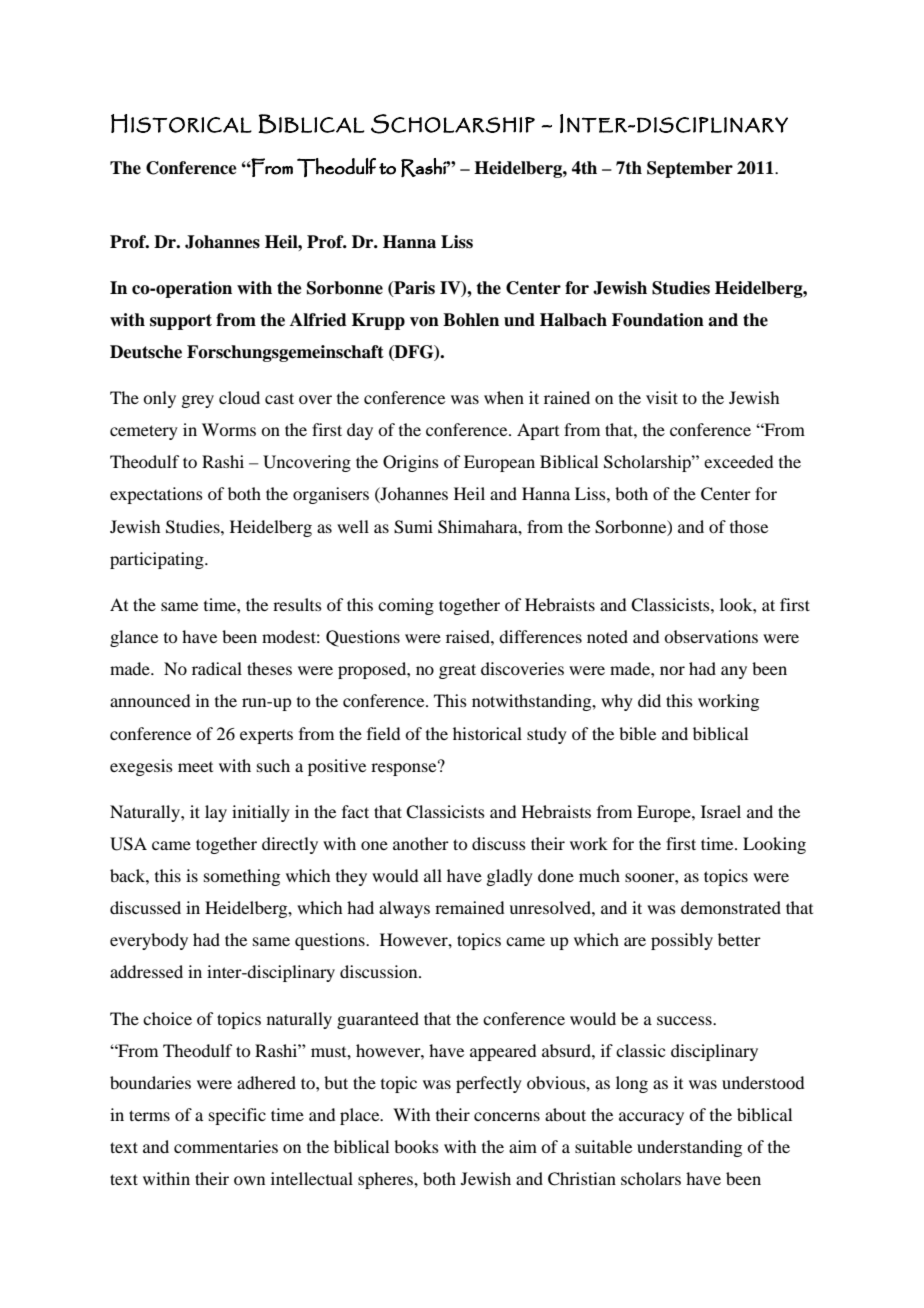 This screenshot has height=1308, width=924. What do you see at coordinates (424, 322) in the screenshot?
I see `von` at bounding box center [424, 322].
